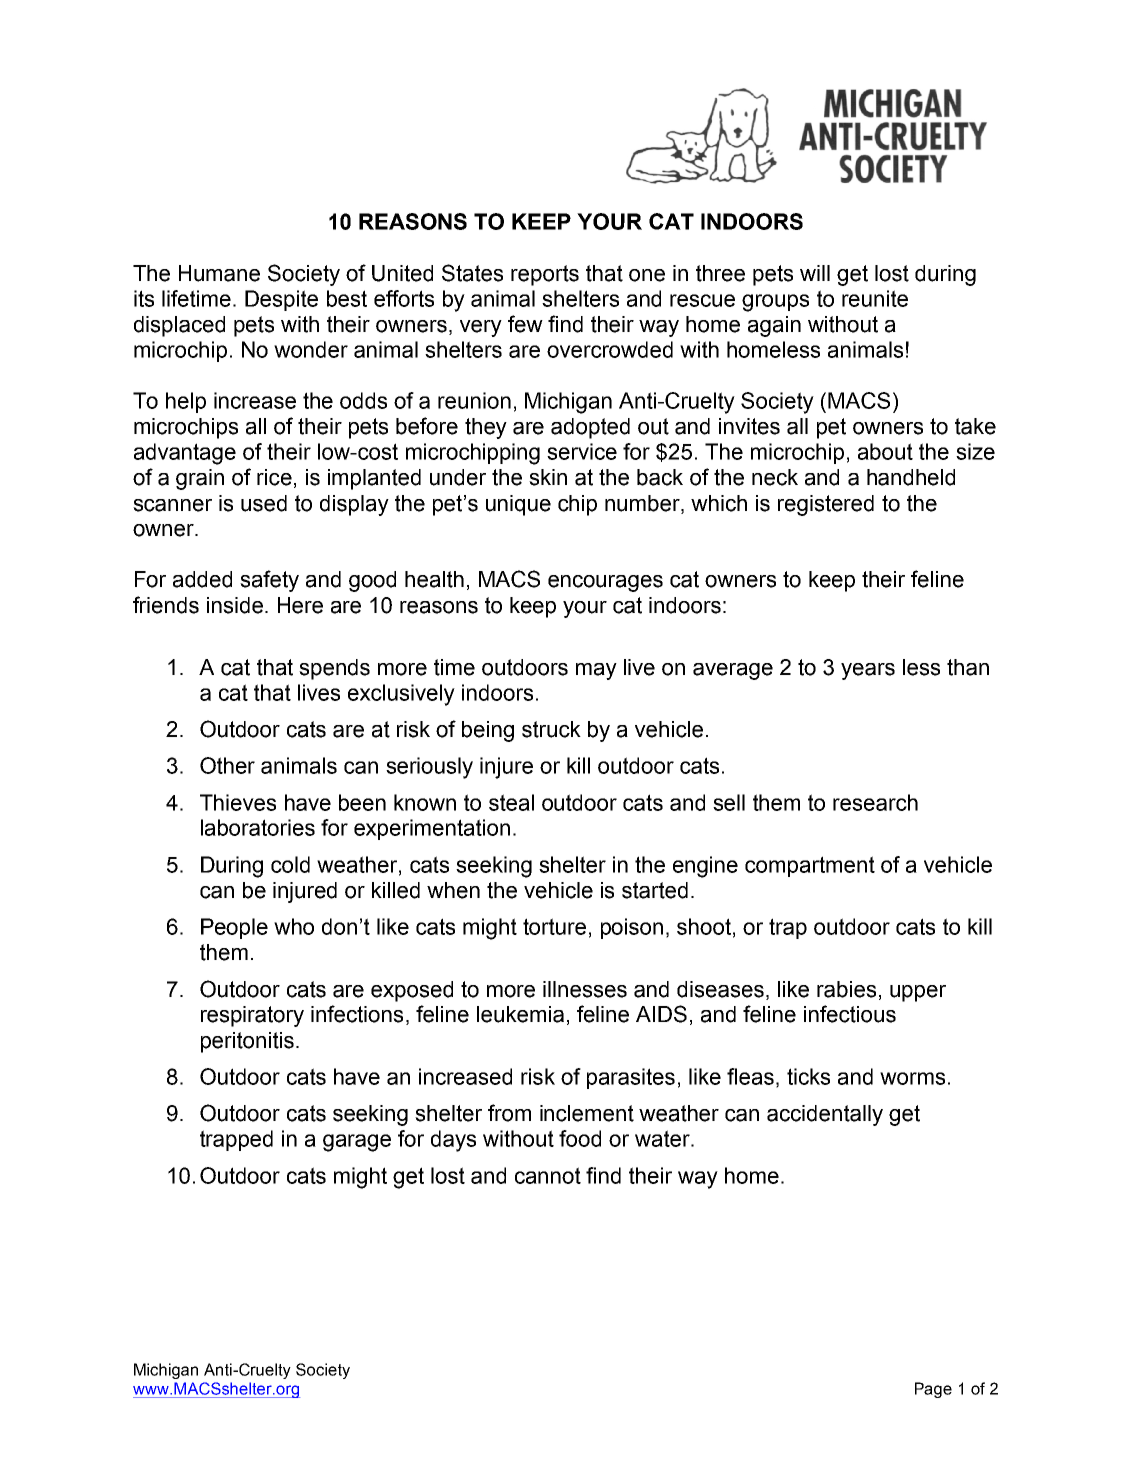 The image size is (1132, 1465). Describe the element at coordinates (281, 300) in the screenshot. I see `Despite` at that location.
